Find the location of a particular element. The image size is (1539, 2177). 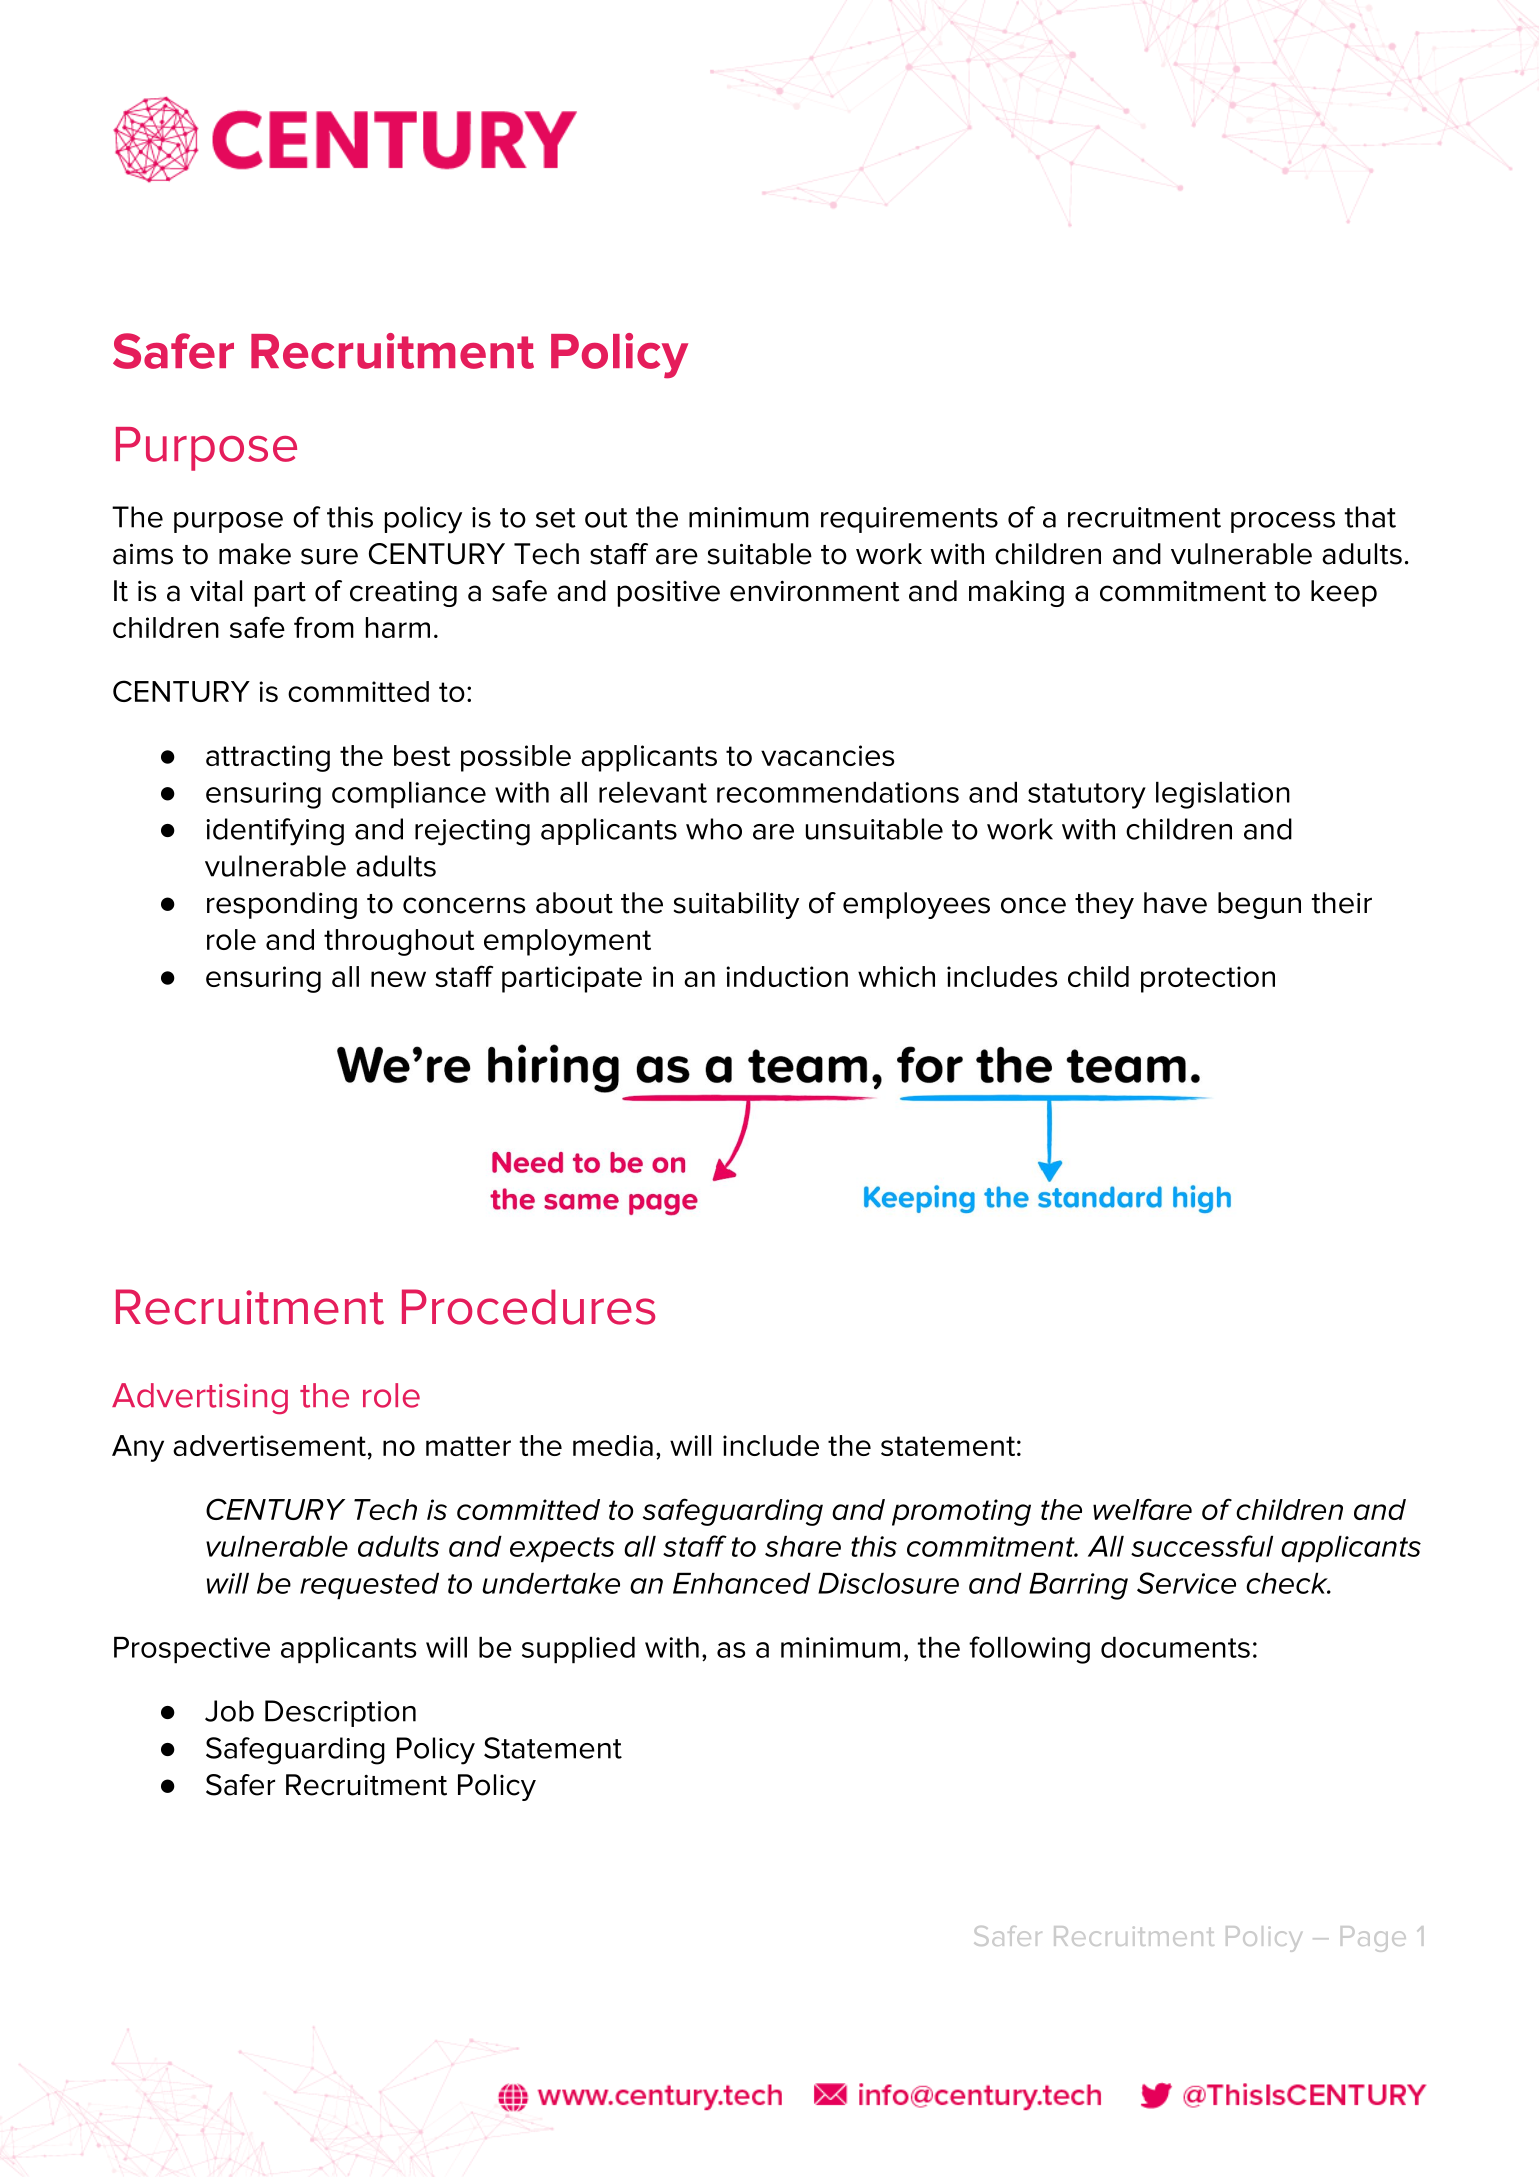

suitability is located at coordinates (736, 905).
